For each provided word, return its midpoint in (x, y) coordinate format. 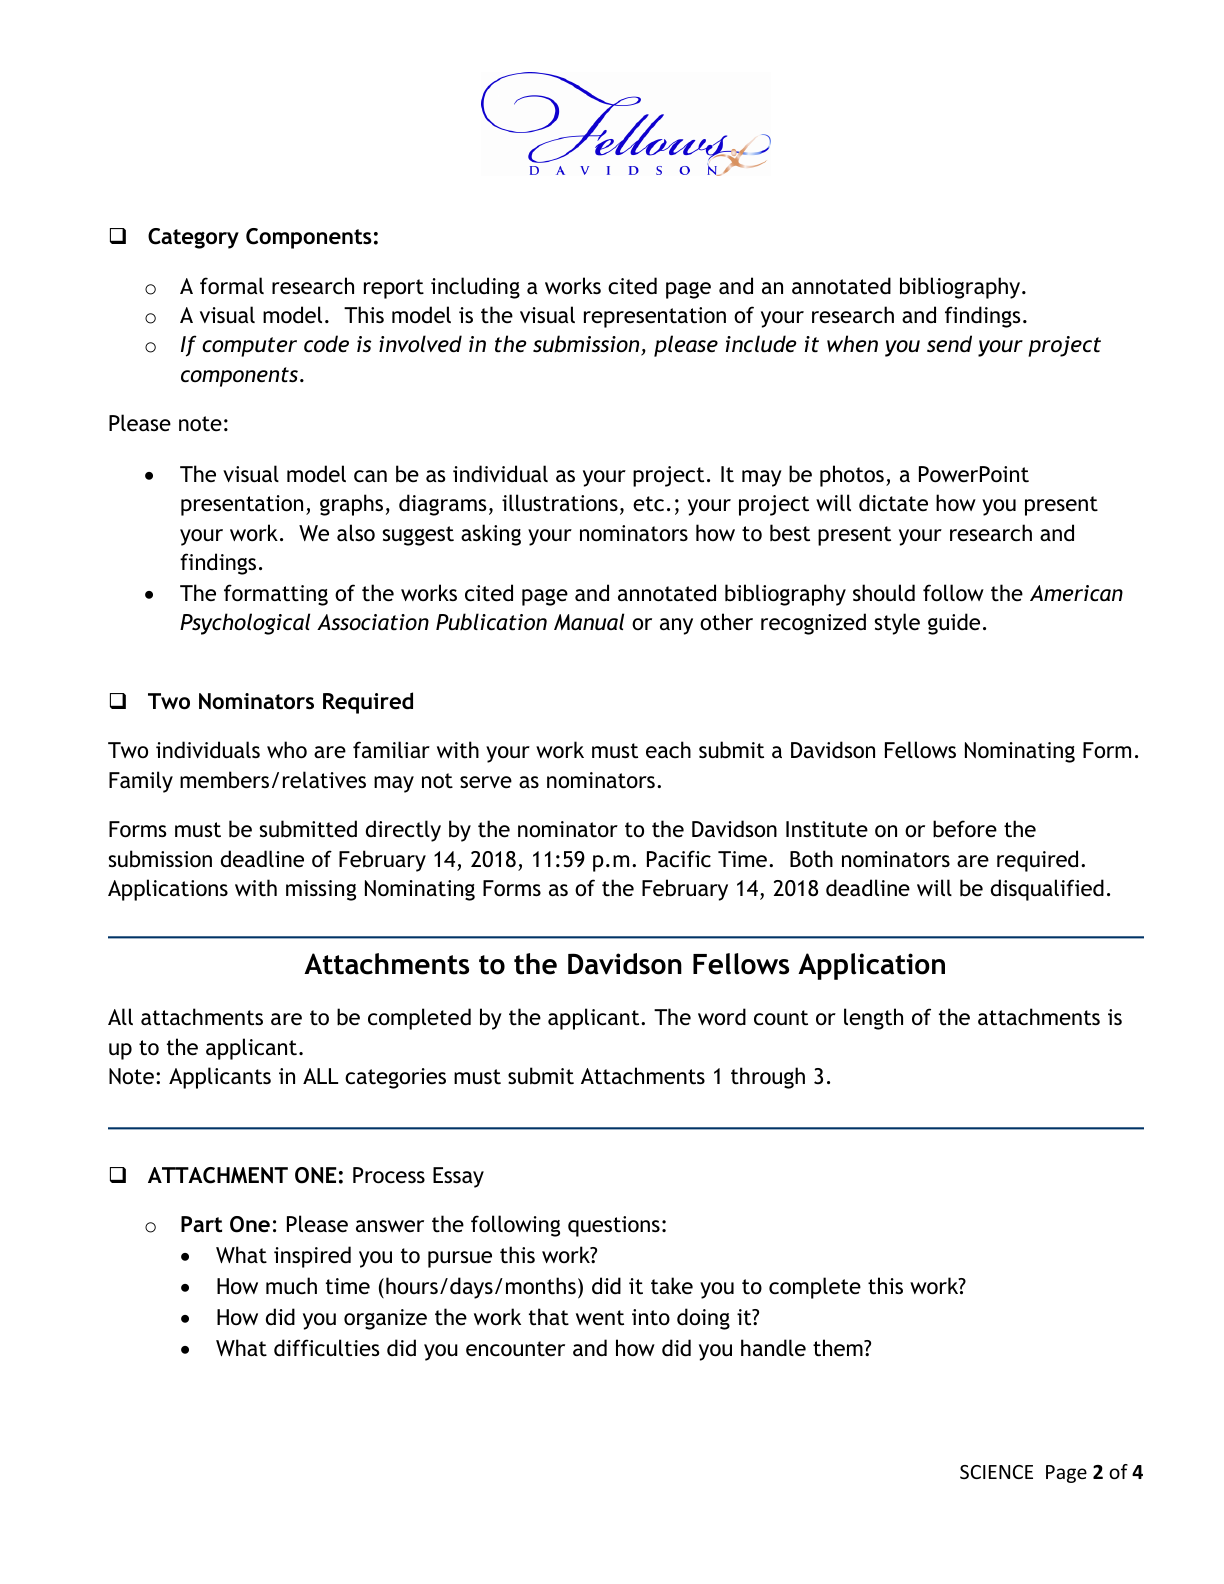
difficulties (326, 1348)
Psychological (245, 624)
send (949, 344)
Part (201, 1224)
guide (954, 624)
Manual (589, 621)
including (475, 288)
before (965, 829)
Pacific (679, 859)
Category (193, 238)
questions (614, 1226)
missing (321, 890)
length (873, 1019)
